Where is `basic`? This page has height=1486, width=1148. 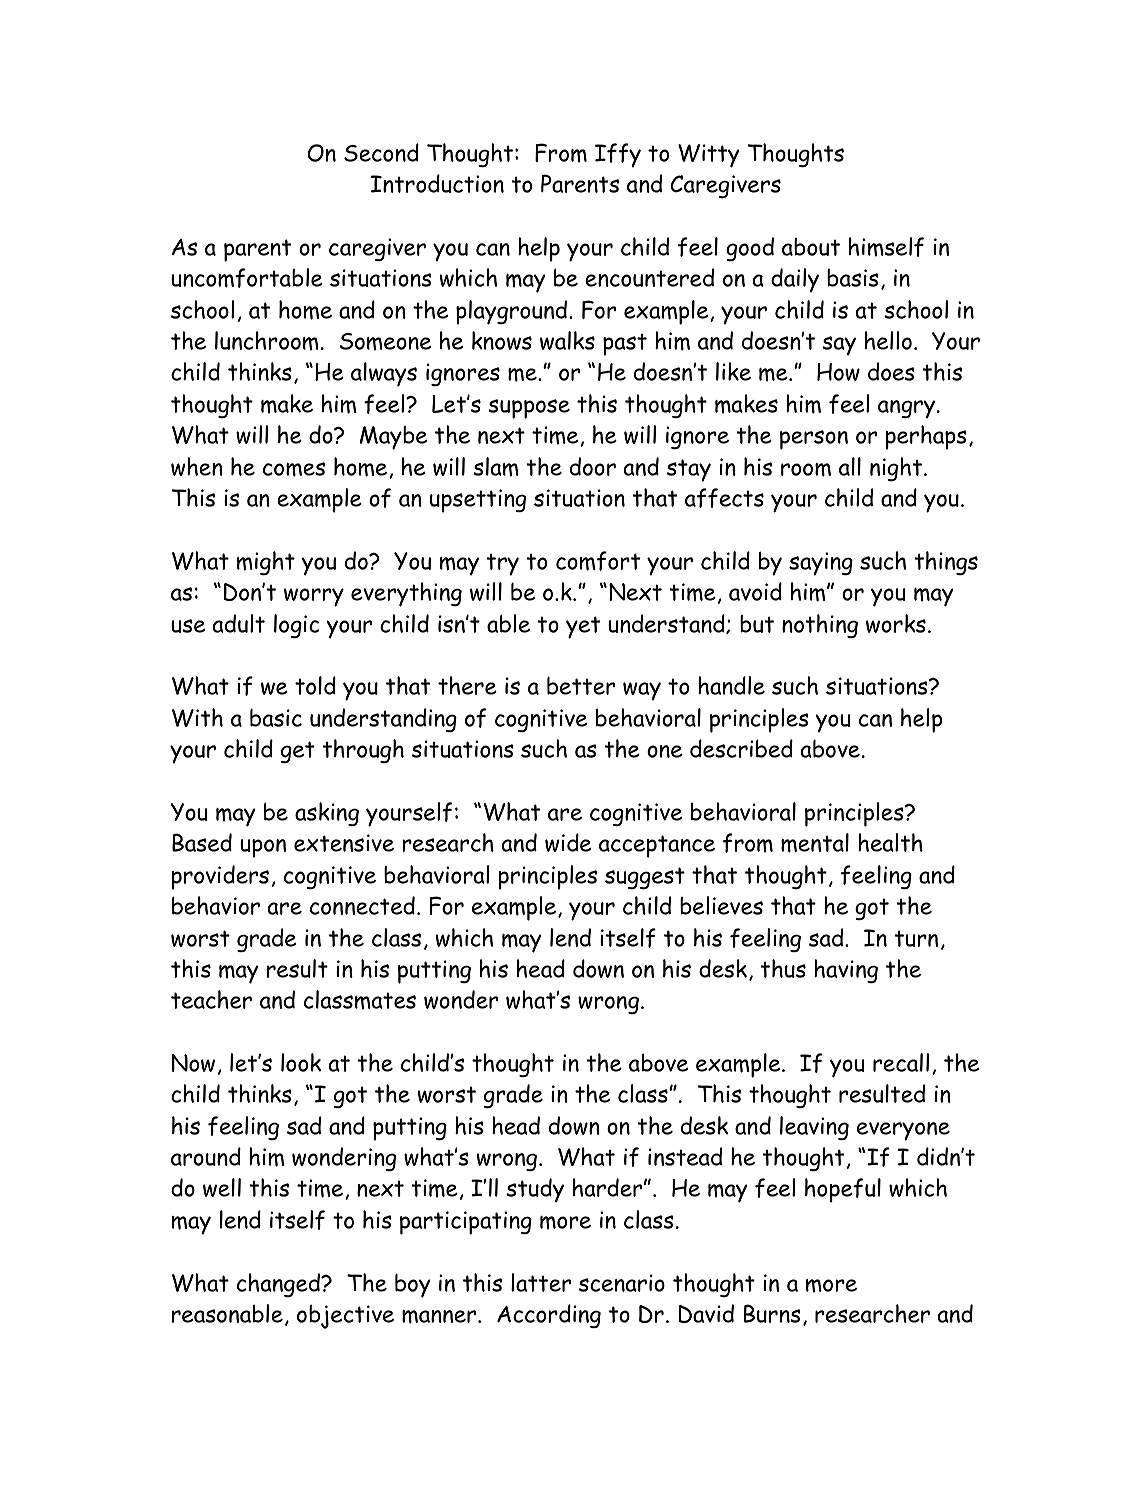
basic is located at coordinates (276, 717).
